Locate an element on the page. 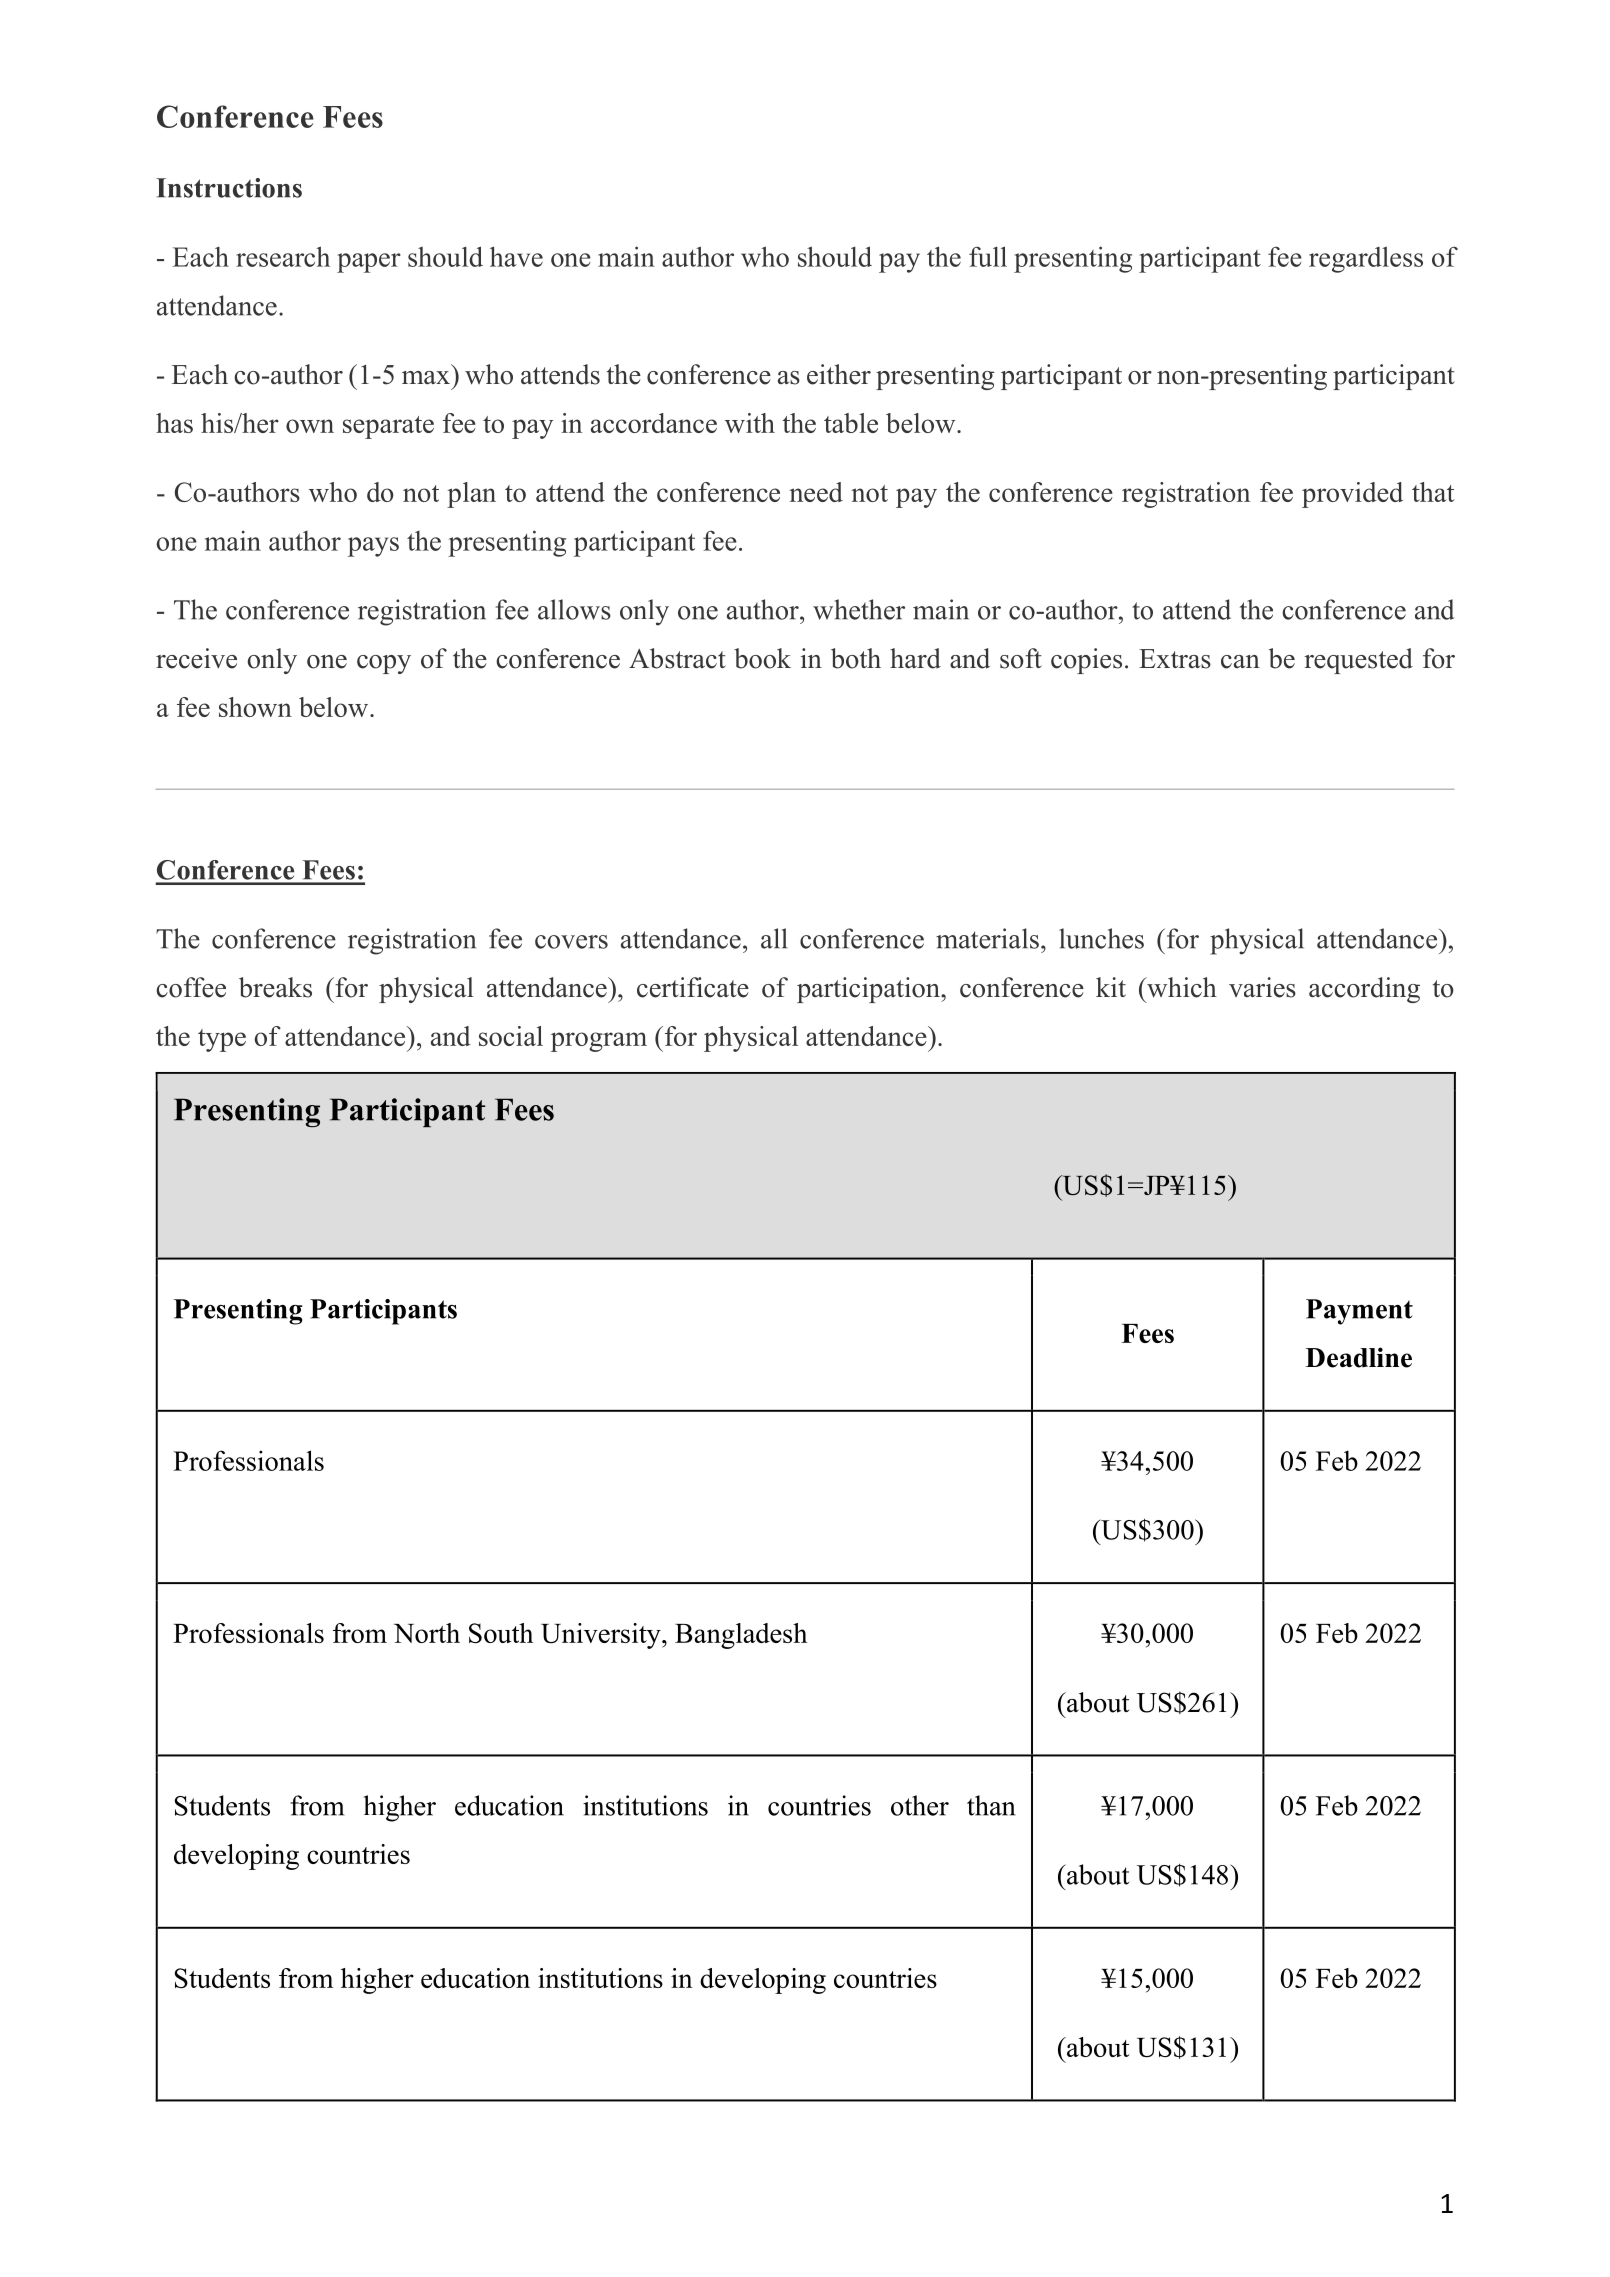  than is located at coordinates (991, 1805).
